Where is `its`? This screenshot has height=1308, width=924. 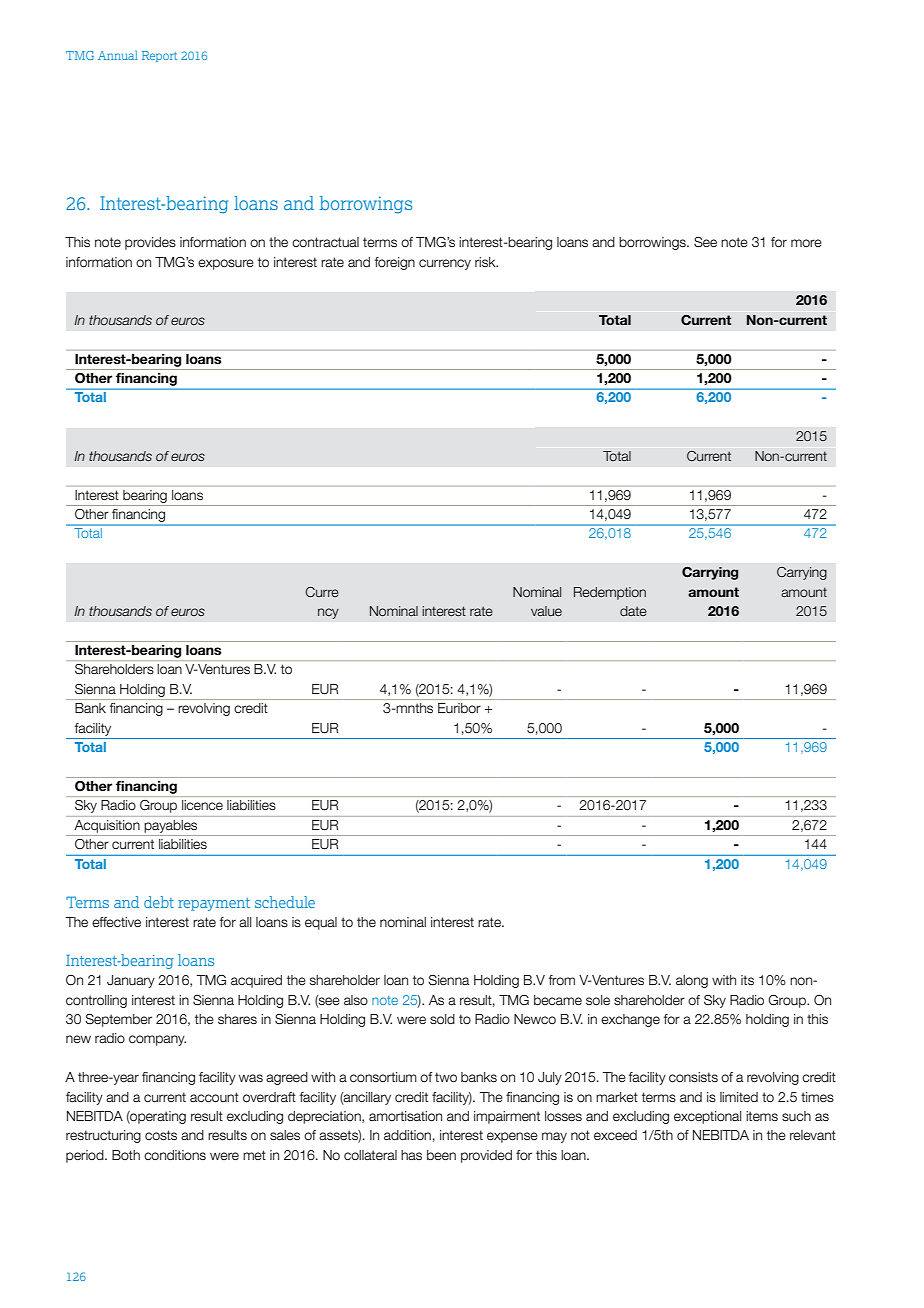 its is located at coordinates (747, 980).
